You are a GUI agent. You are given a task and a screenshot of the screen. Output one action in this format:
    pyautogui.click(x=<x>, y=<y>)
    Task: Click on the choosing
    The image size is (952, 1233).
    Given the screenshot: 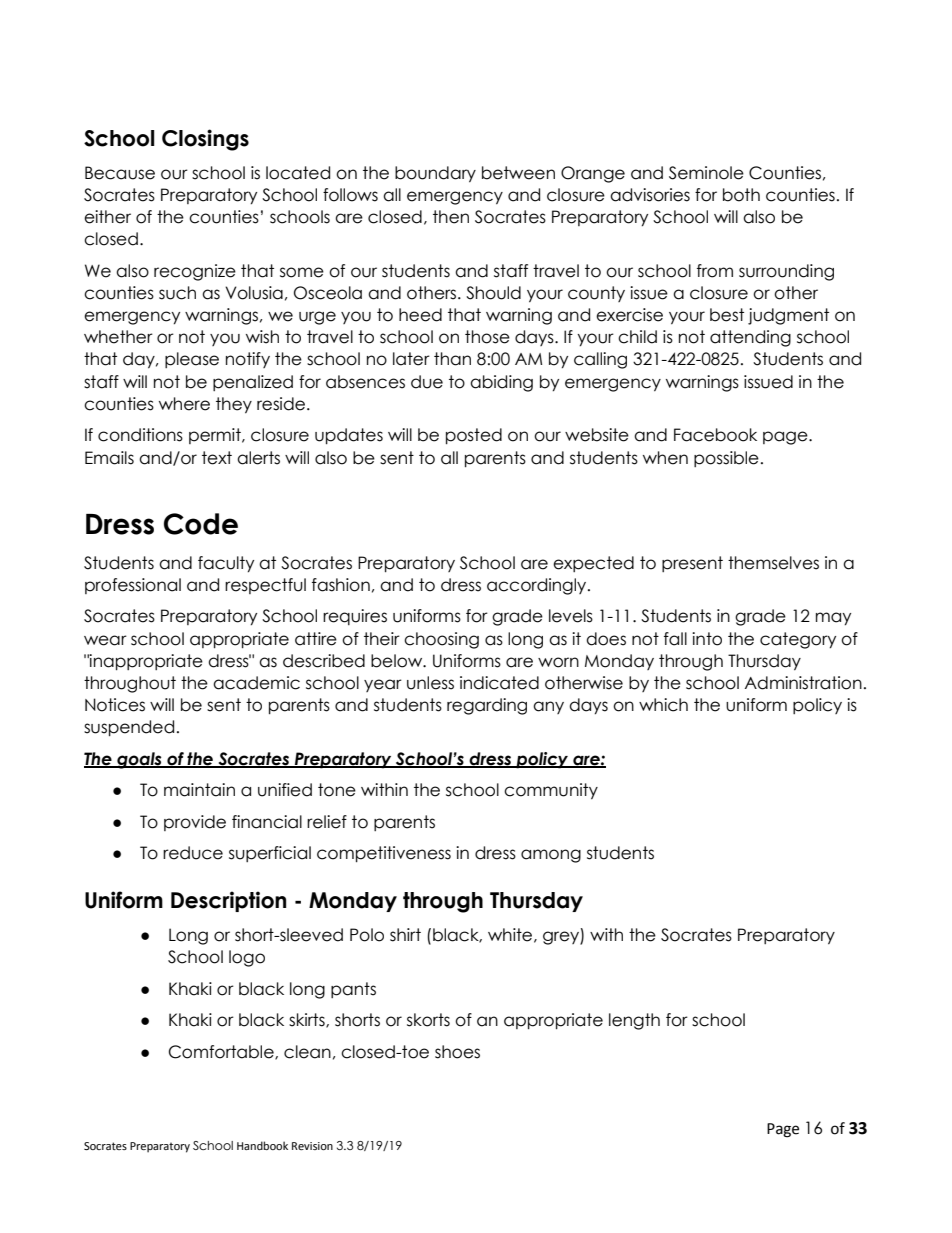 What is the action you would take?
    pyautogui.click(x=441, y=640)
